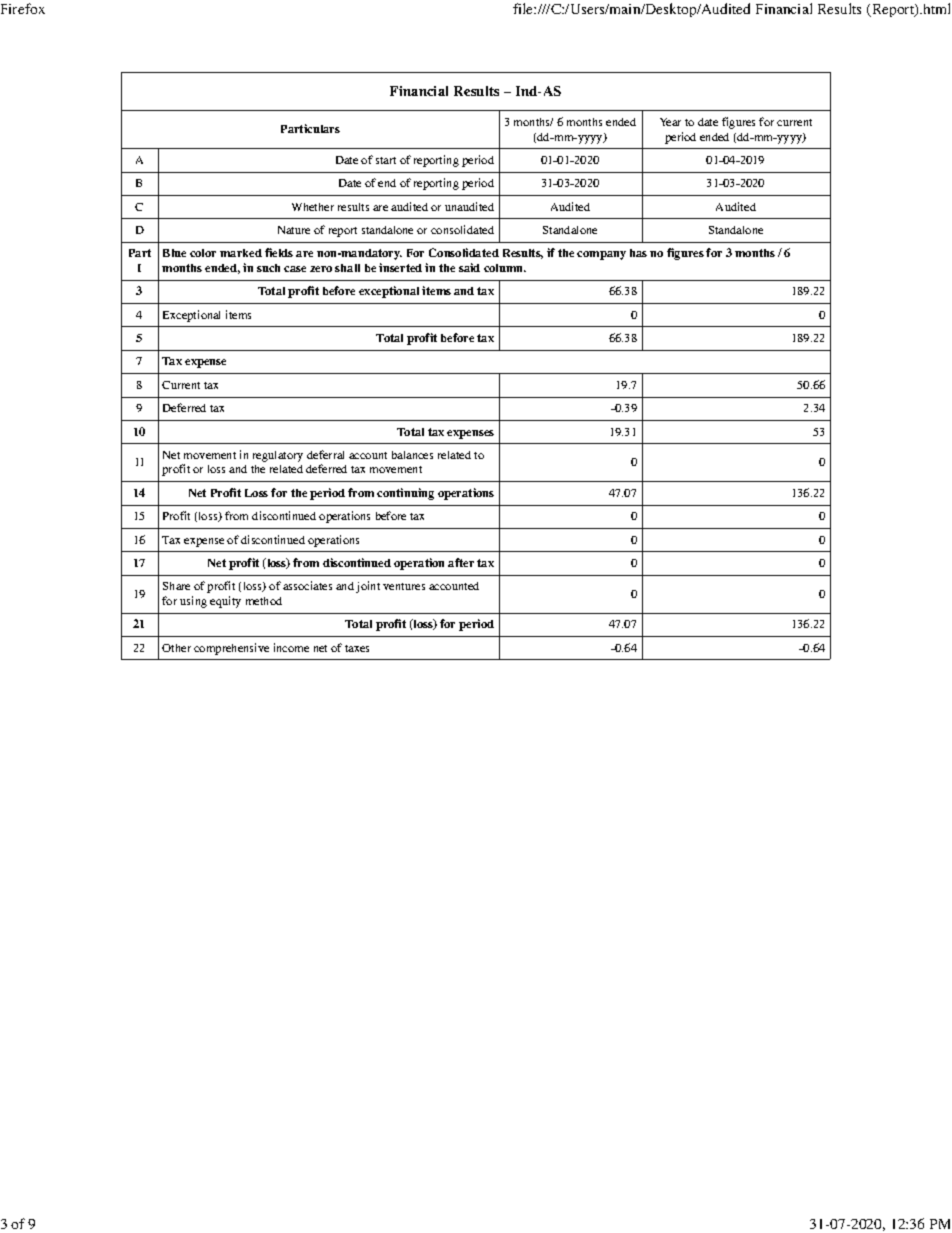 Image resolution: width=952 pixels, height=1233 pixels. I want to click on company, so click(601, 255).
